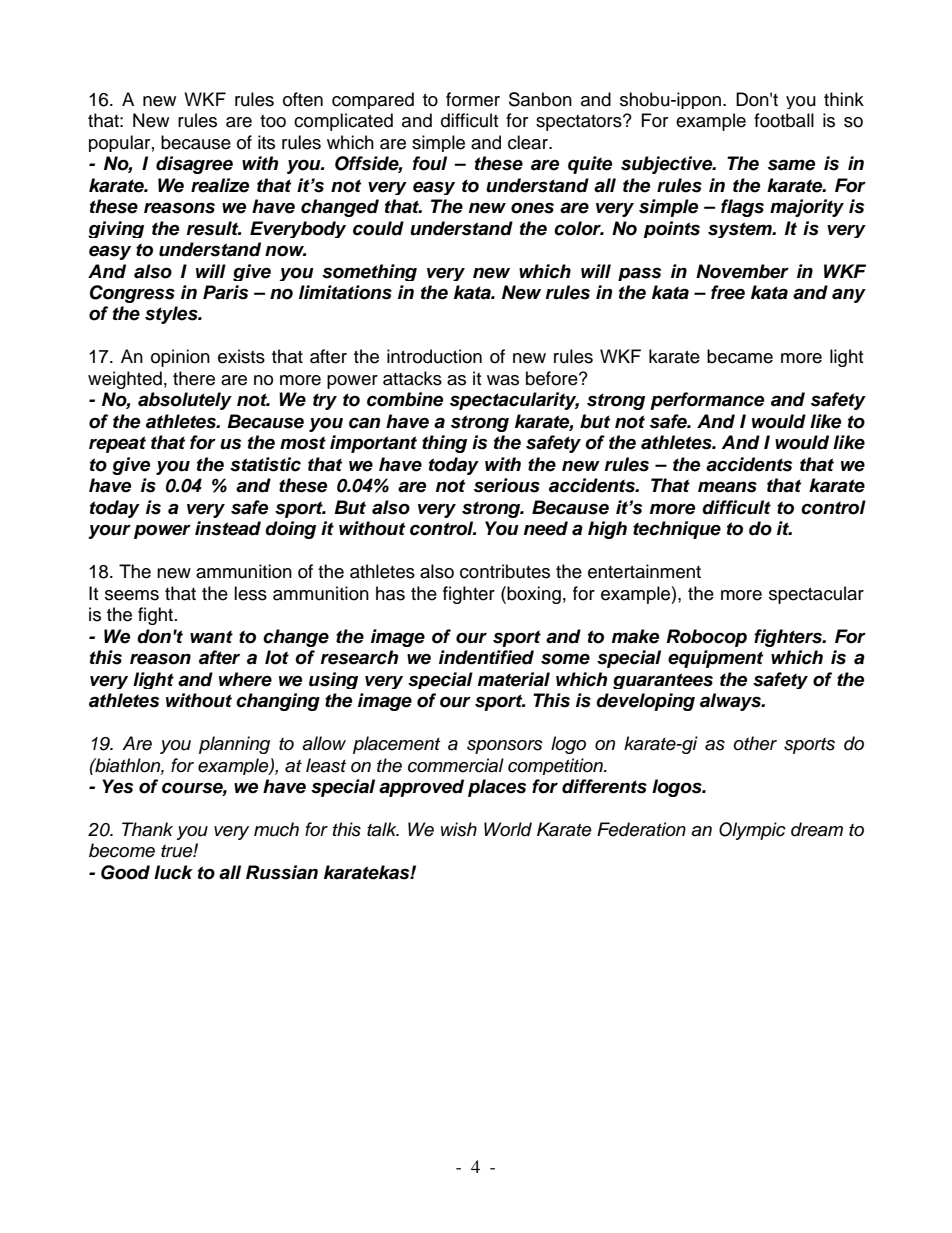 The width and height of the screenshot is (952, 1233). Describe the element at coordinates (740, 356) in the screenshot. I see `became` at that location.
